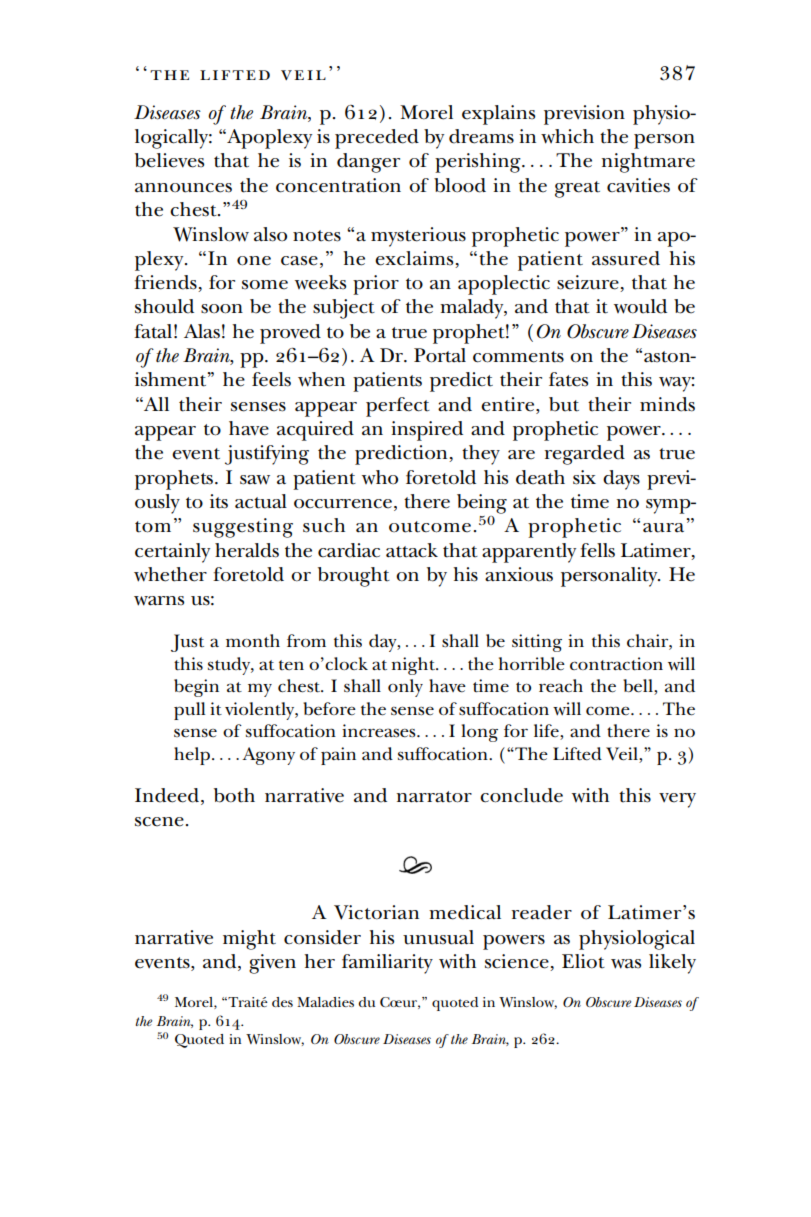 The image size is (811, 1217). I want to click on heralds, so click(247, 550).
